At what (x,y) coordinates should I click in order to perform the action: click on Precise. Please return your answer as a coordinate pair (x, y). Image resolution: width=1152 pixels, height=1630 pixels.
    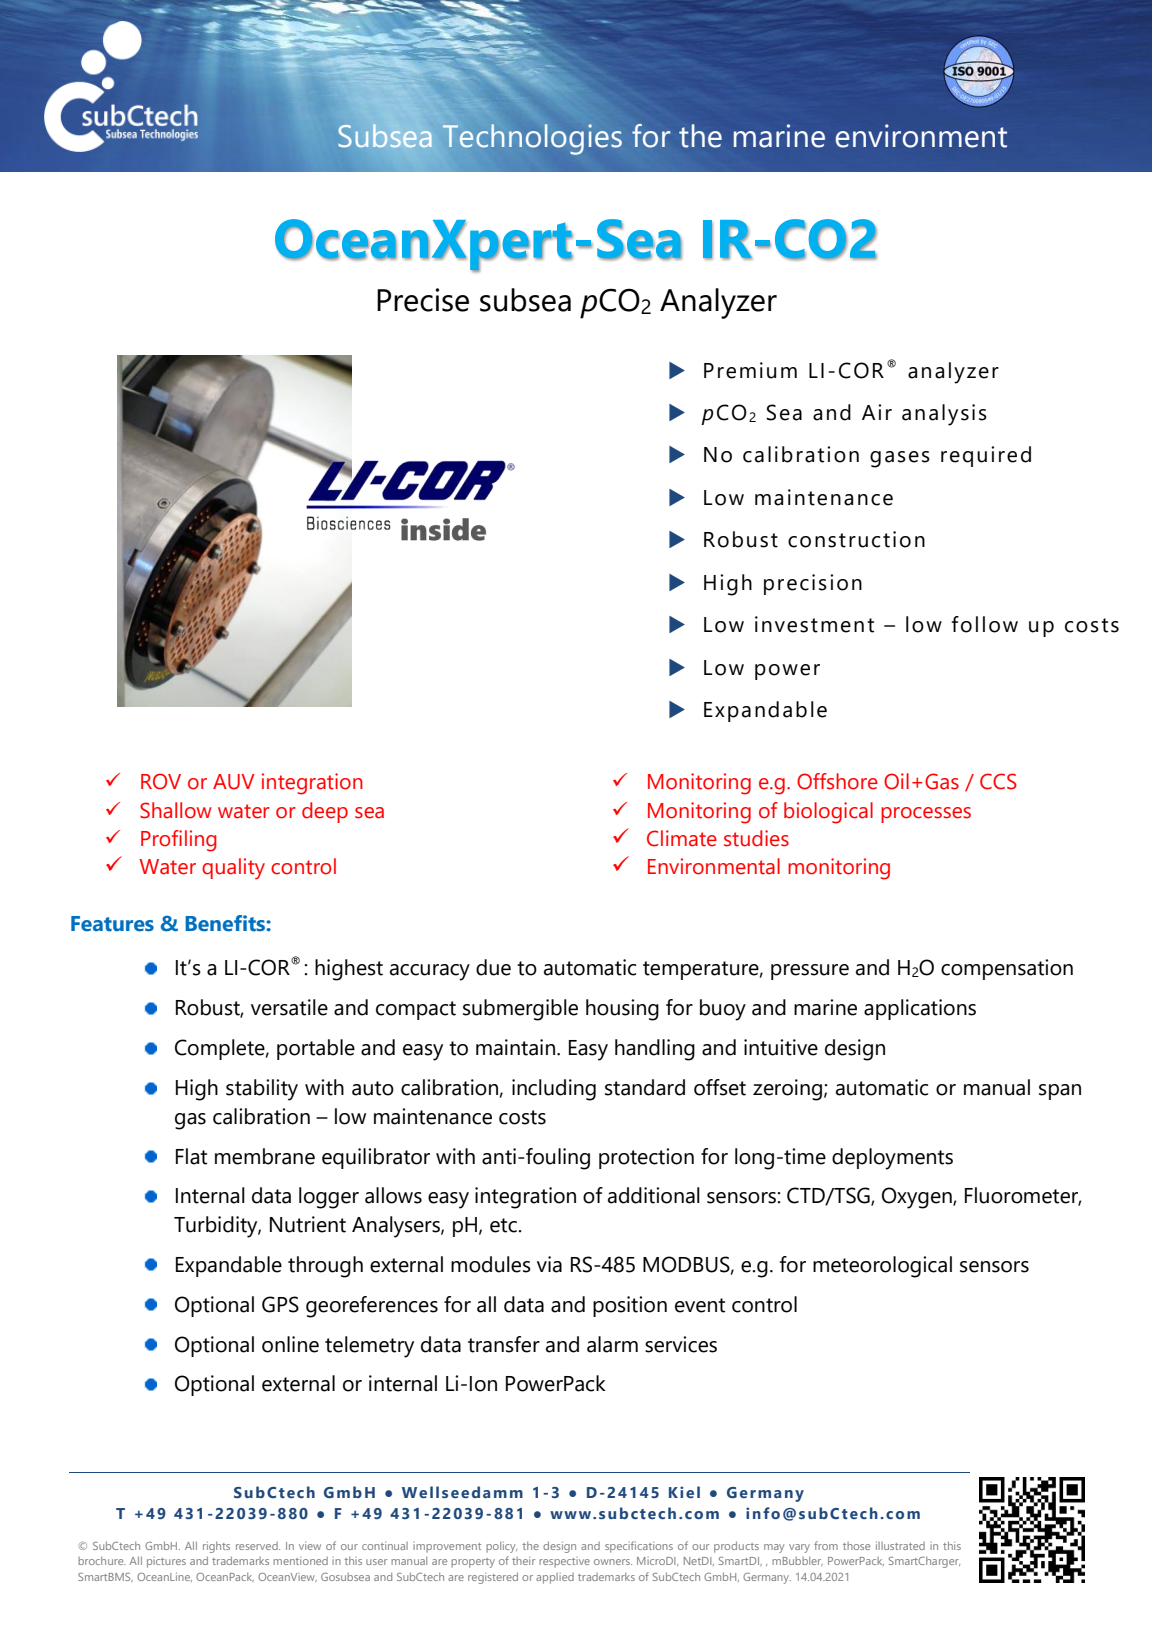
    Looking at the image, I should click on (423, 300).
